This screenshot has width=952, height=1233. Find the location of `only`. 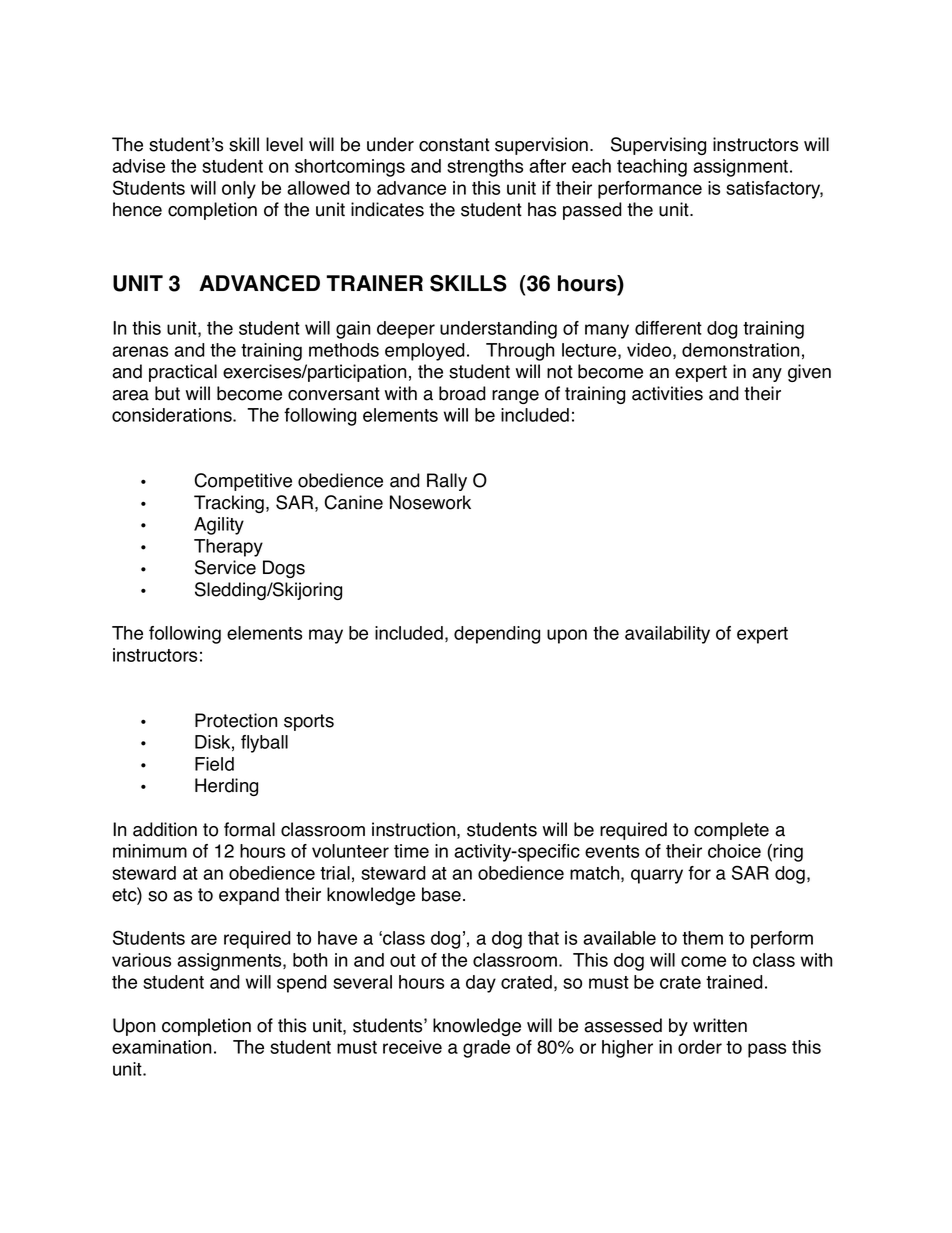

only is located at coordinates (239, 190).
